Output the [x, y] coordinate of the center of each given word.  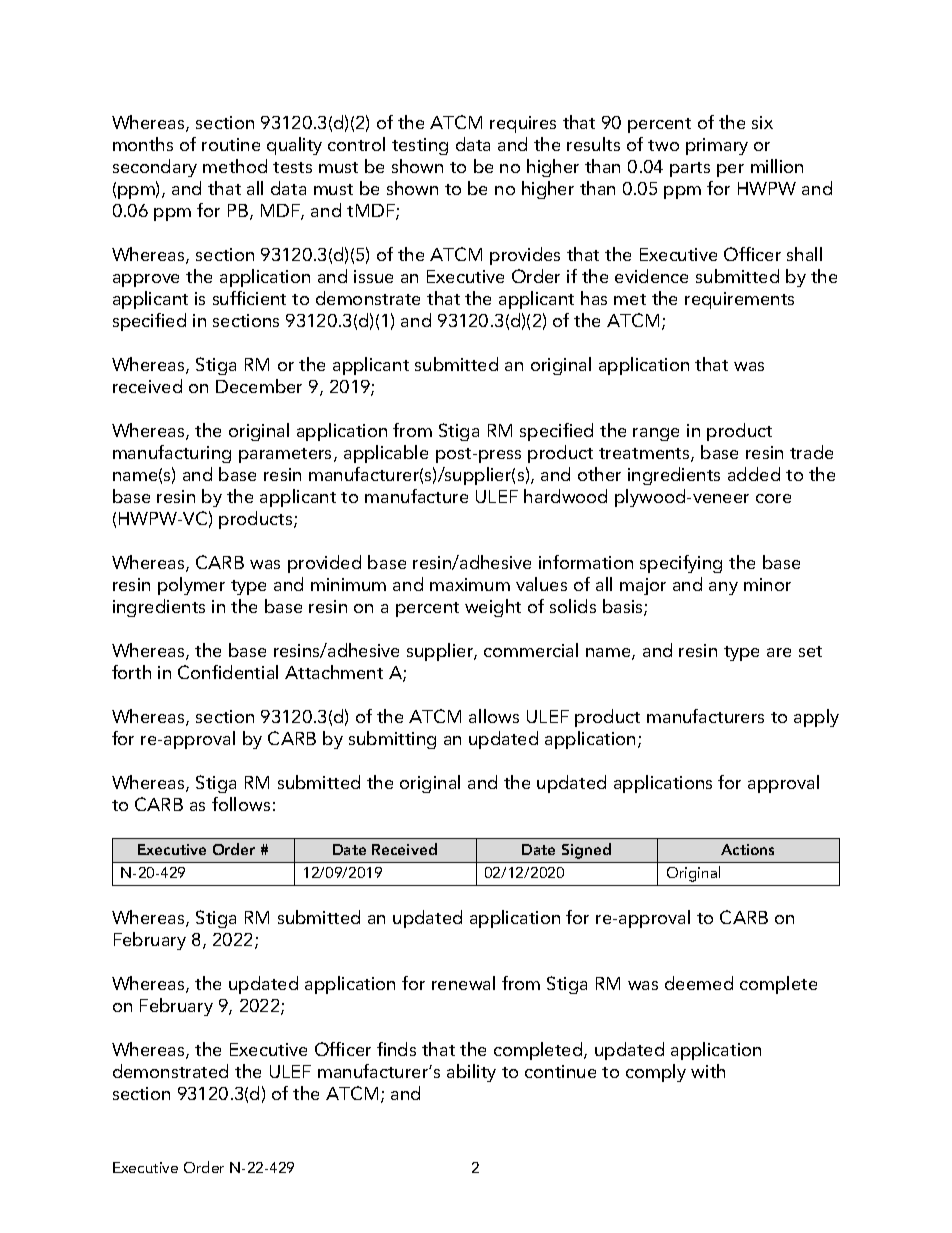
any [723, 588]
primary [717, 146]
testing [420, 146]
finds [396, 1049]
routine [231, 144]
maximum [470, 584]
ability [471, 1073]
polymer [191, 586]
